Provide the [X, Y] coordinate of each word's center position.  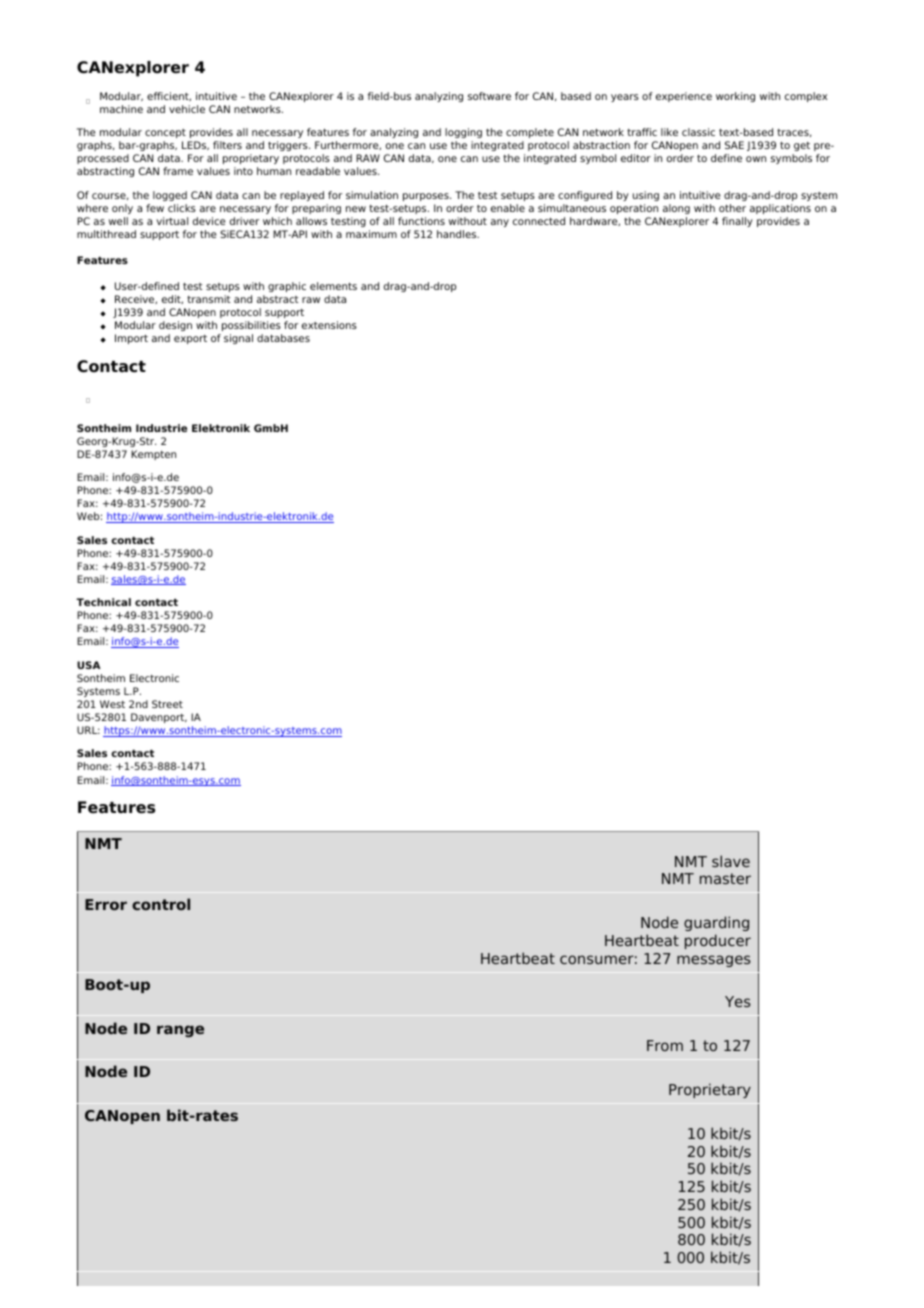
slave [731, 861]
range [180, 1031]
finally [737, 222]
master [725, 878]
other [732, 208]
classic [698, 132]
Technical [103, 602]
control [161, 904]
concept [165, 133]
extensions [329, 325]
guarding [716, 923]
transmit [209, 299]
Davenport [159, 718]
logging [463, 133]
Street [167, 704]
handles [458, 234]
